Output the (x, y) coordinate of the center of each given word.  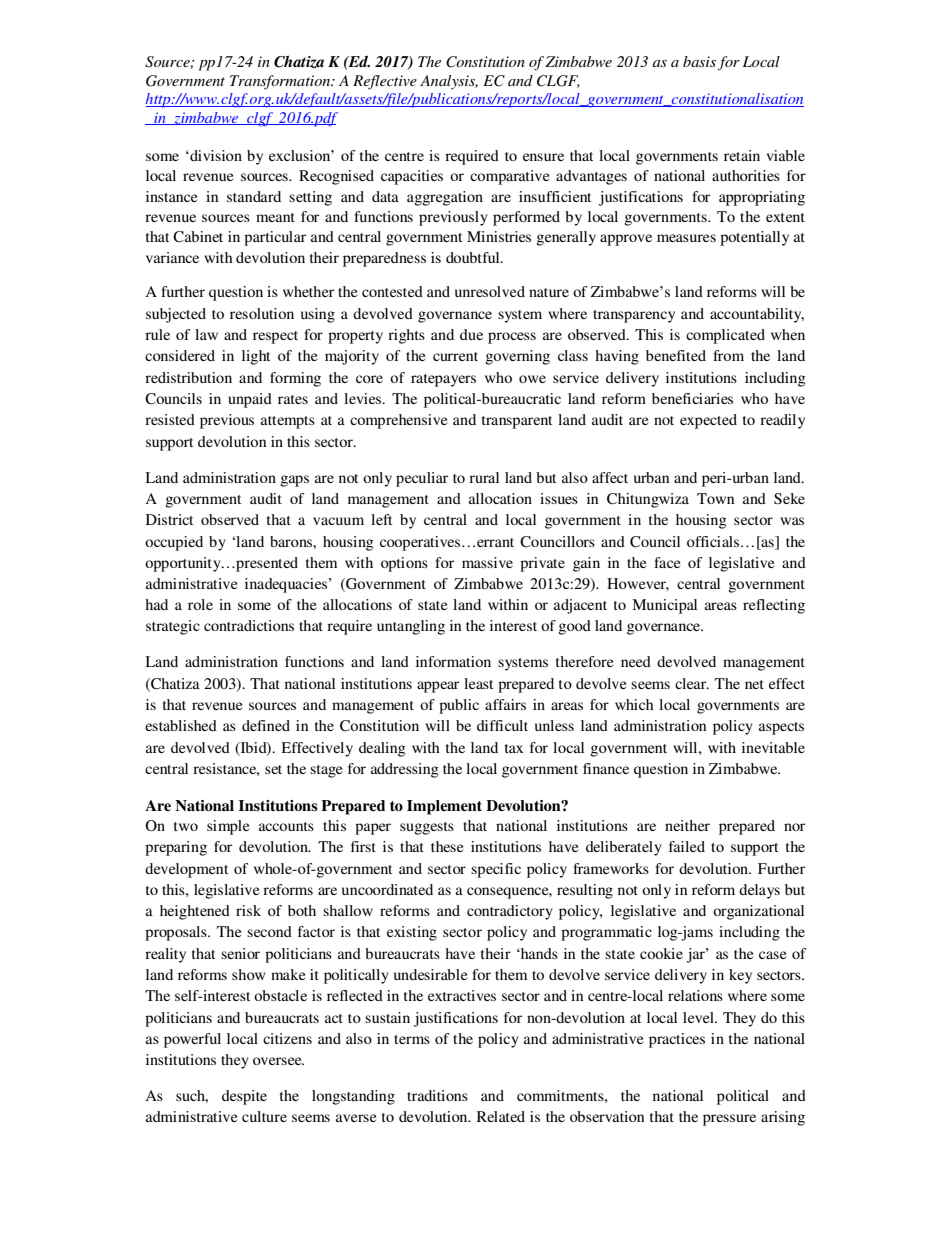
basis (699, 61)
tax (514, 748)
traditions (437, 1095)
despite (244, 1097)
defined (266, 725)
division (215, 155)
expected (708, 421)
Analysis (449, 82)
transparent (517, 422)
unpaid (250, 400)
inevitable (773, 747)
